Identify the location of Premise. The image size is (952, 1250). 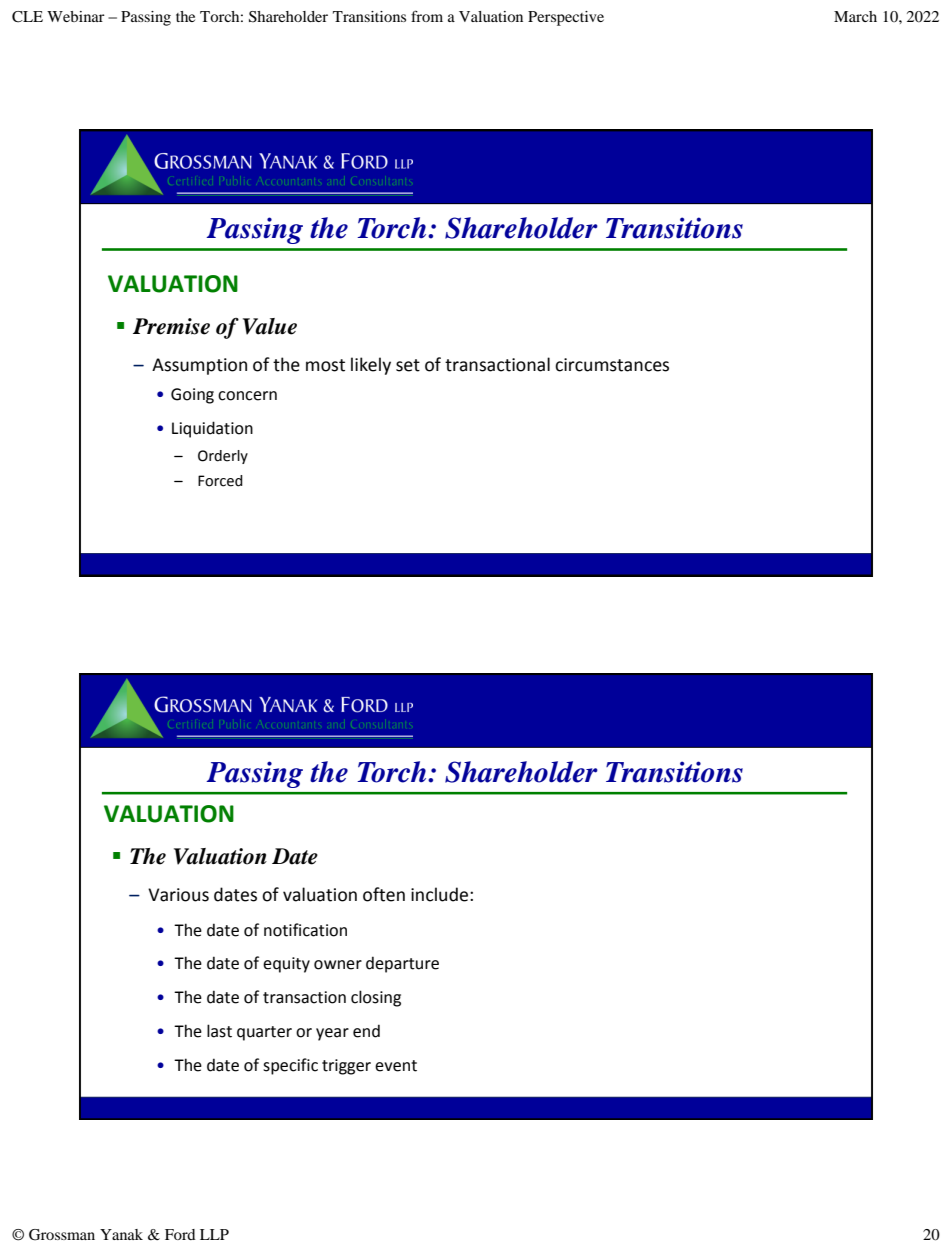
(171, 326).
